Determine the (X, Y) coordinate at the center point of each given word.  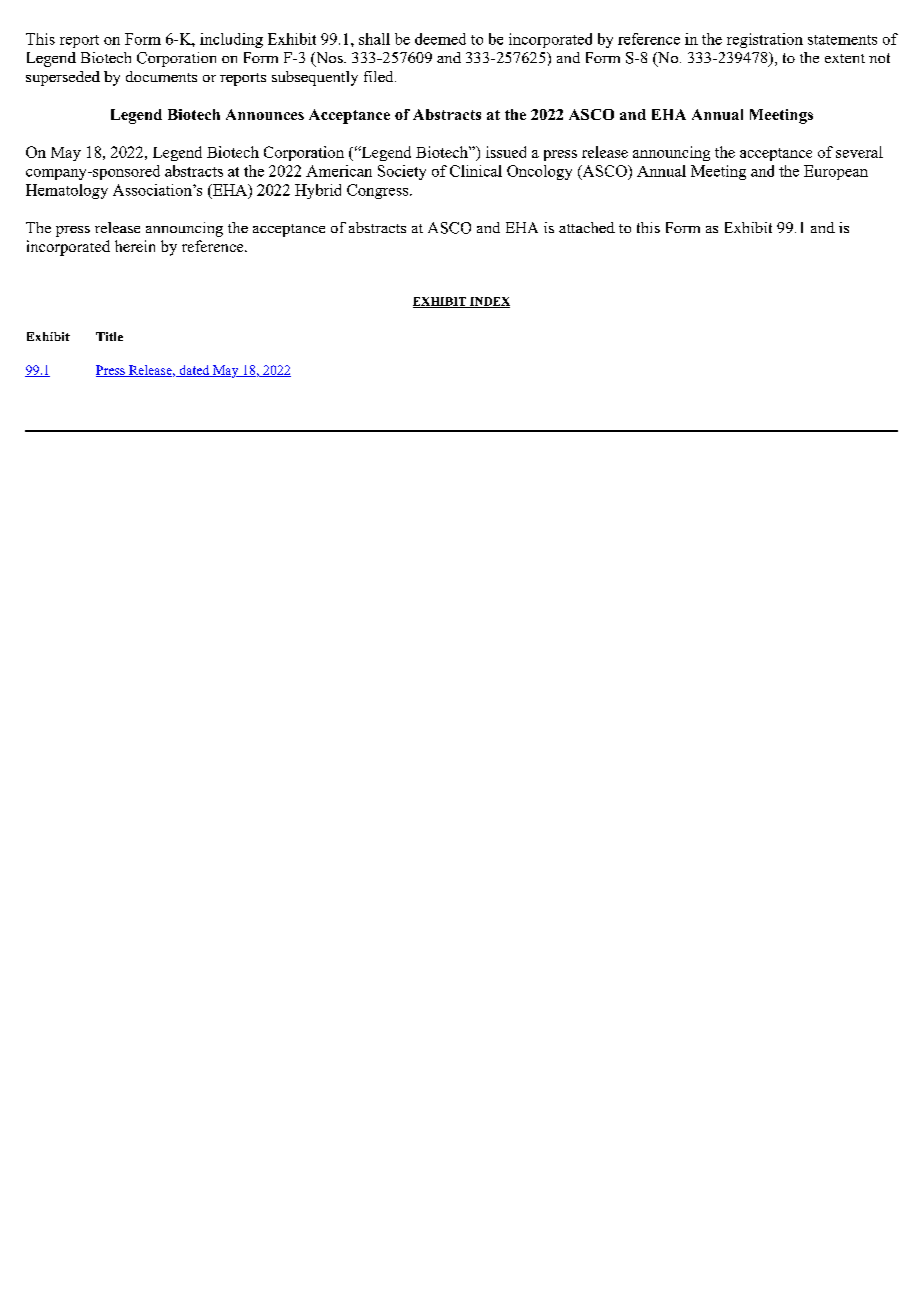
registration (765, 40)
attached (587, 227)
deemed (440, 39)
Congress (379, 191)
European (836, 172)
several (859, 152)
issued (506, 152)
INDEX (489, 302)
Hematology (67, 191)
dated (194, 371)
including (231, 40)
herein (135, 246)
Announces (265, 114)
